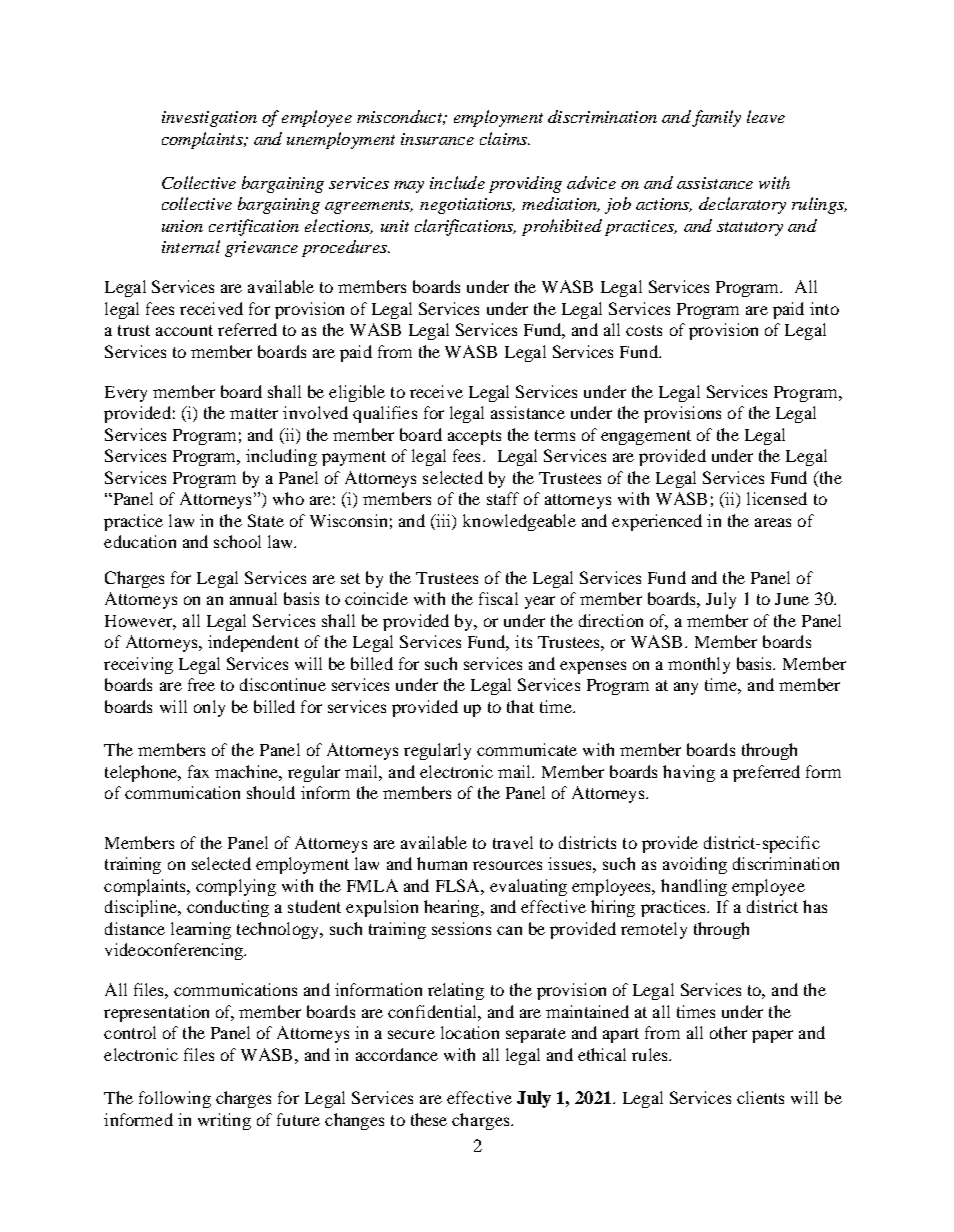 This page has width=954, height=1232. I want to click on avoiding, so click(695, 865).
